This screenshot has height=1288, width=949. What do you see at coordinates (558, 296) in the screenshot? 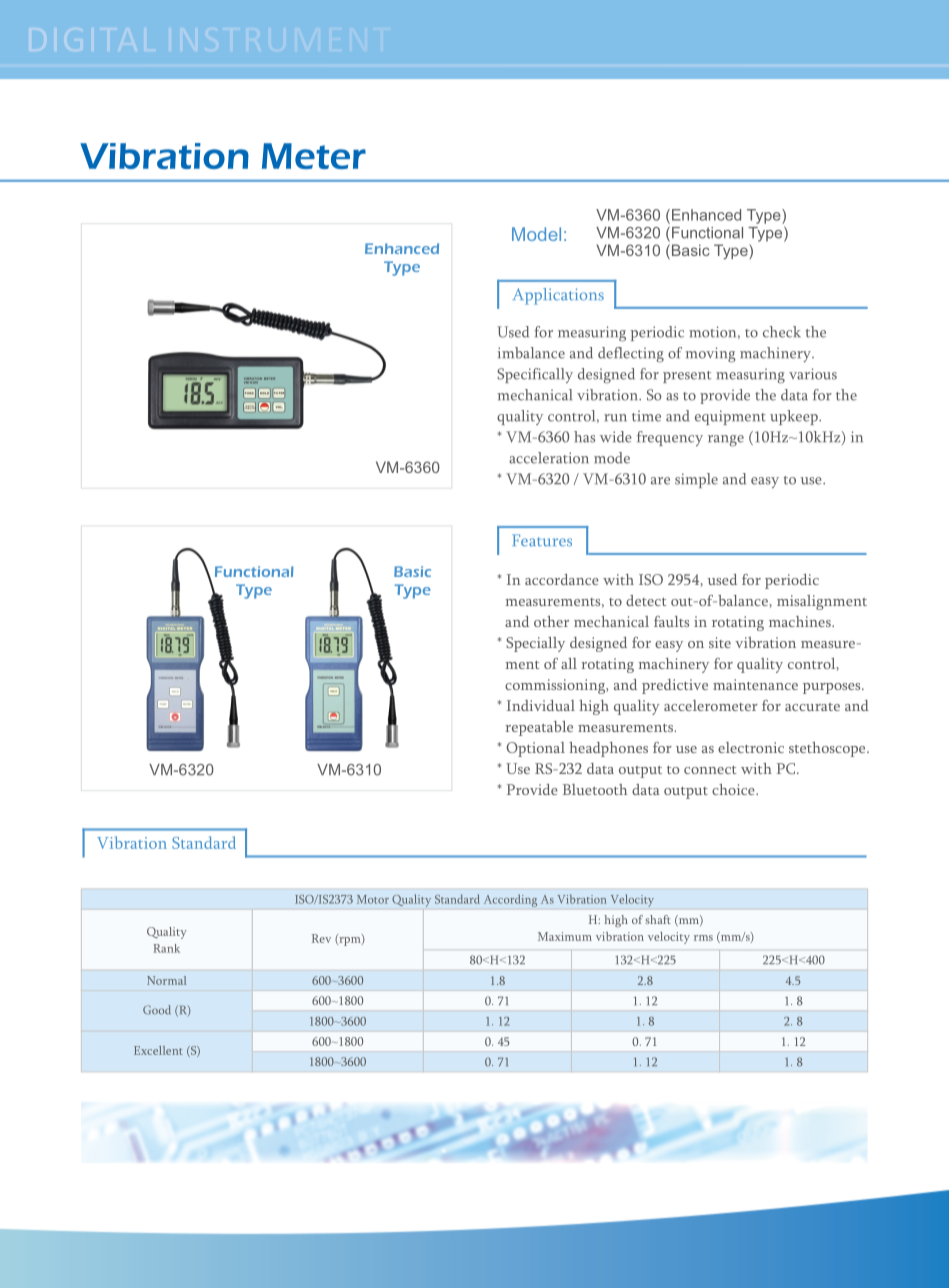
I see `Applications` at bounding box center [558, 296].
